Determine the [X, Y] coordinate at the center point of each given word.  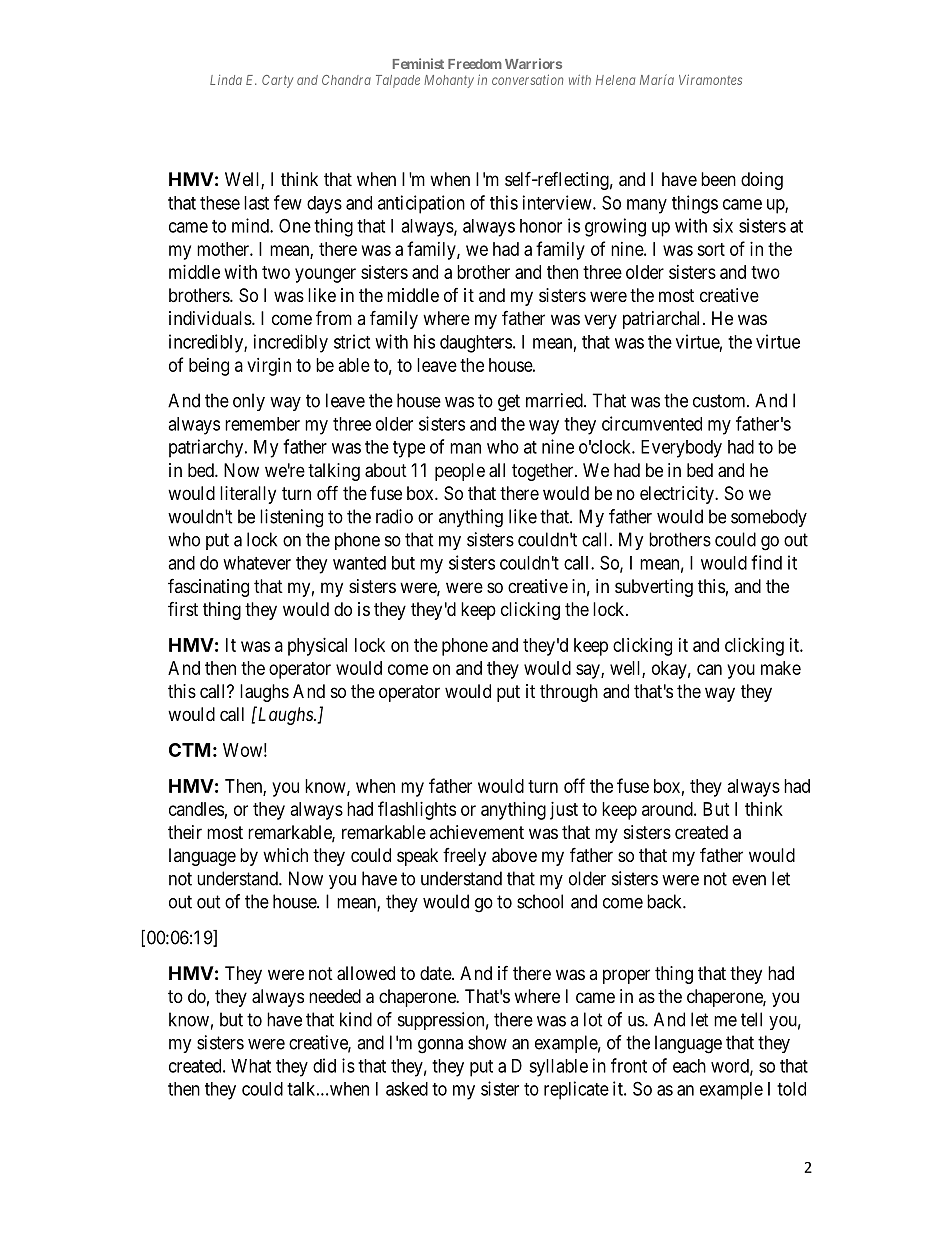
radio [394, 516]
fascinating [208, 587]
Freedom [475, 64]
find [766, 562]
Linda [226, 80]
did [324, 1065]
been [718, 179]
